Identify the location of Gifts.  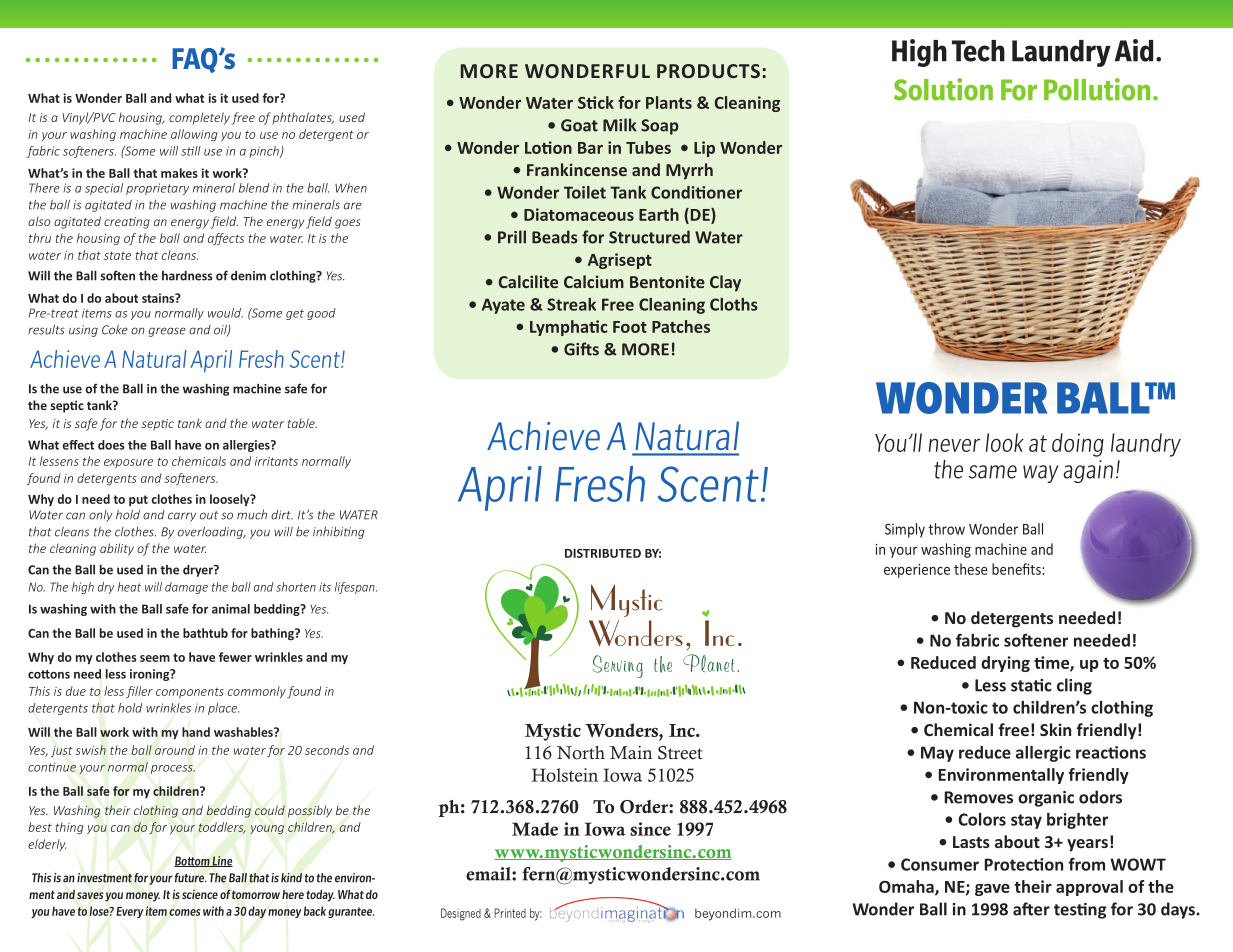
(581, 349).
